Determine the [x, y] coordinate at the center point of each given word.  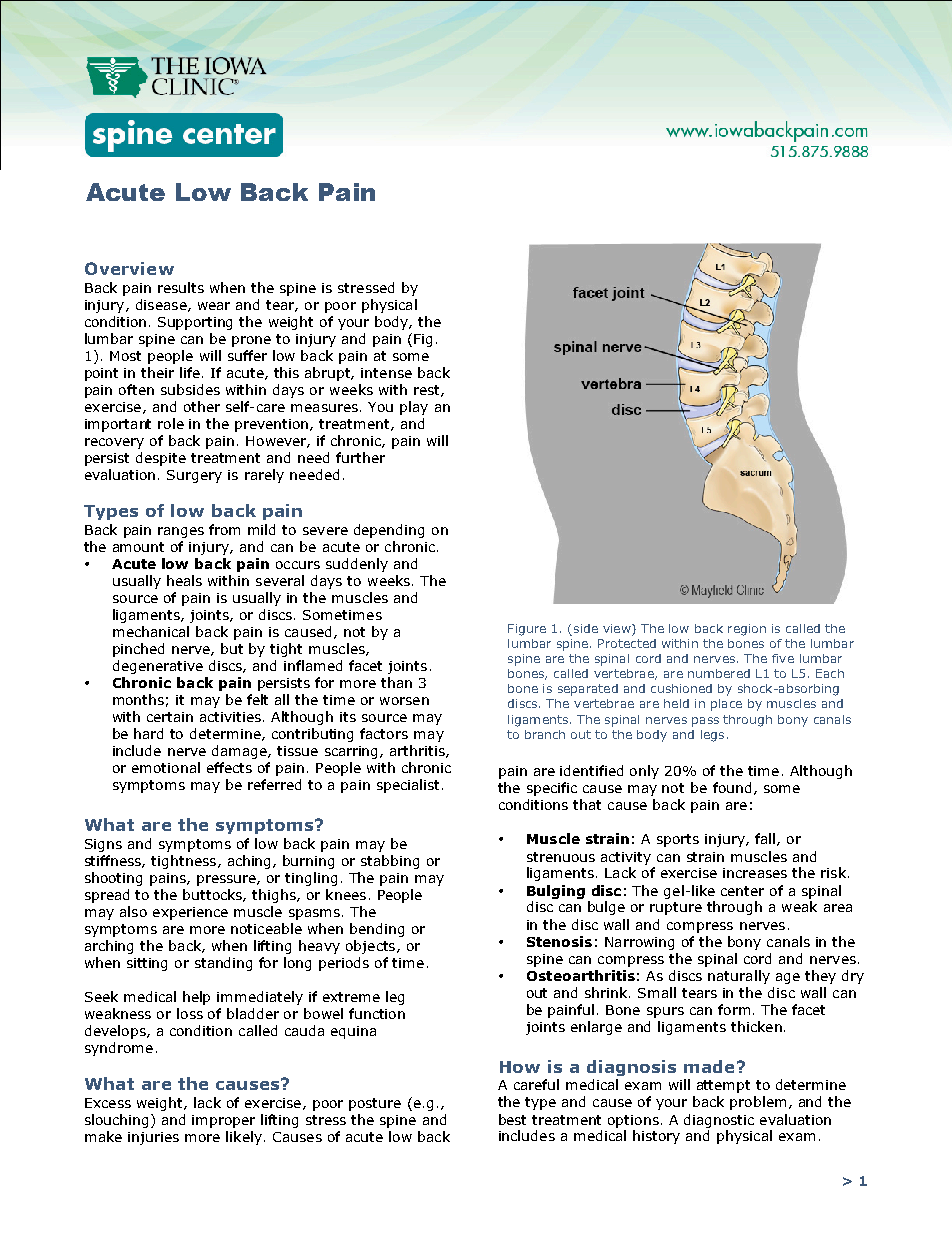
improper [223, 1121]
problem [758, 1103]
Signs [103, 845]
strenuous [561, 857]
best [512, 1119]
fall [765, 838]
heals [184, 580]
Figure [527, 630]
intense [386, 373]
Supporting [195, 323]
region [747, 630]
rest [428, 391]
